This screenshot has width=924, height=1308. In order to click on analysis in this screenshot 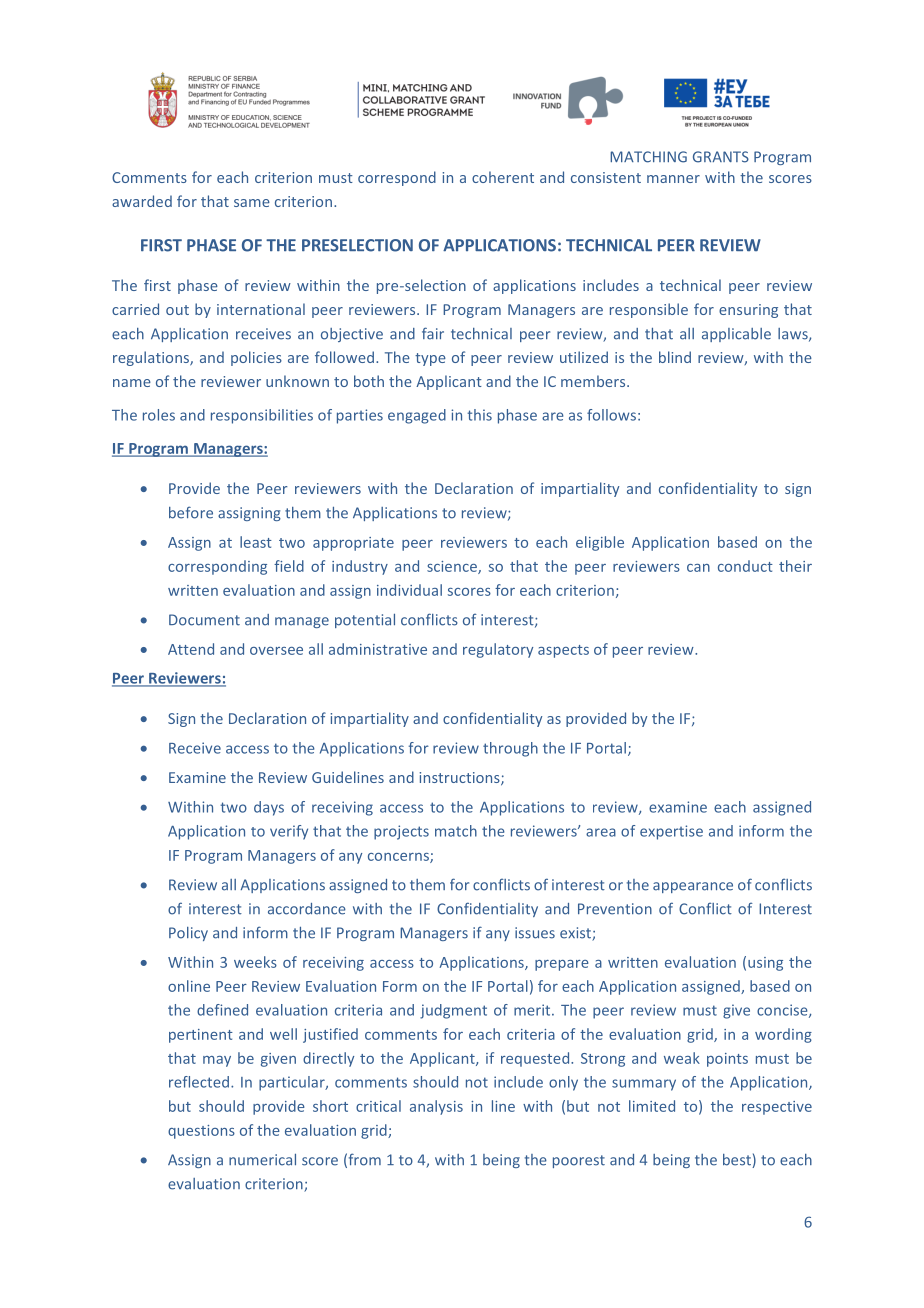, I will do `click(436, 1107)`.
